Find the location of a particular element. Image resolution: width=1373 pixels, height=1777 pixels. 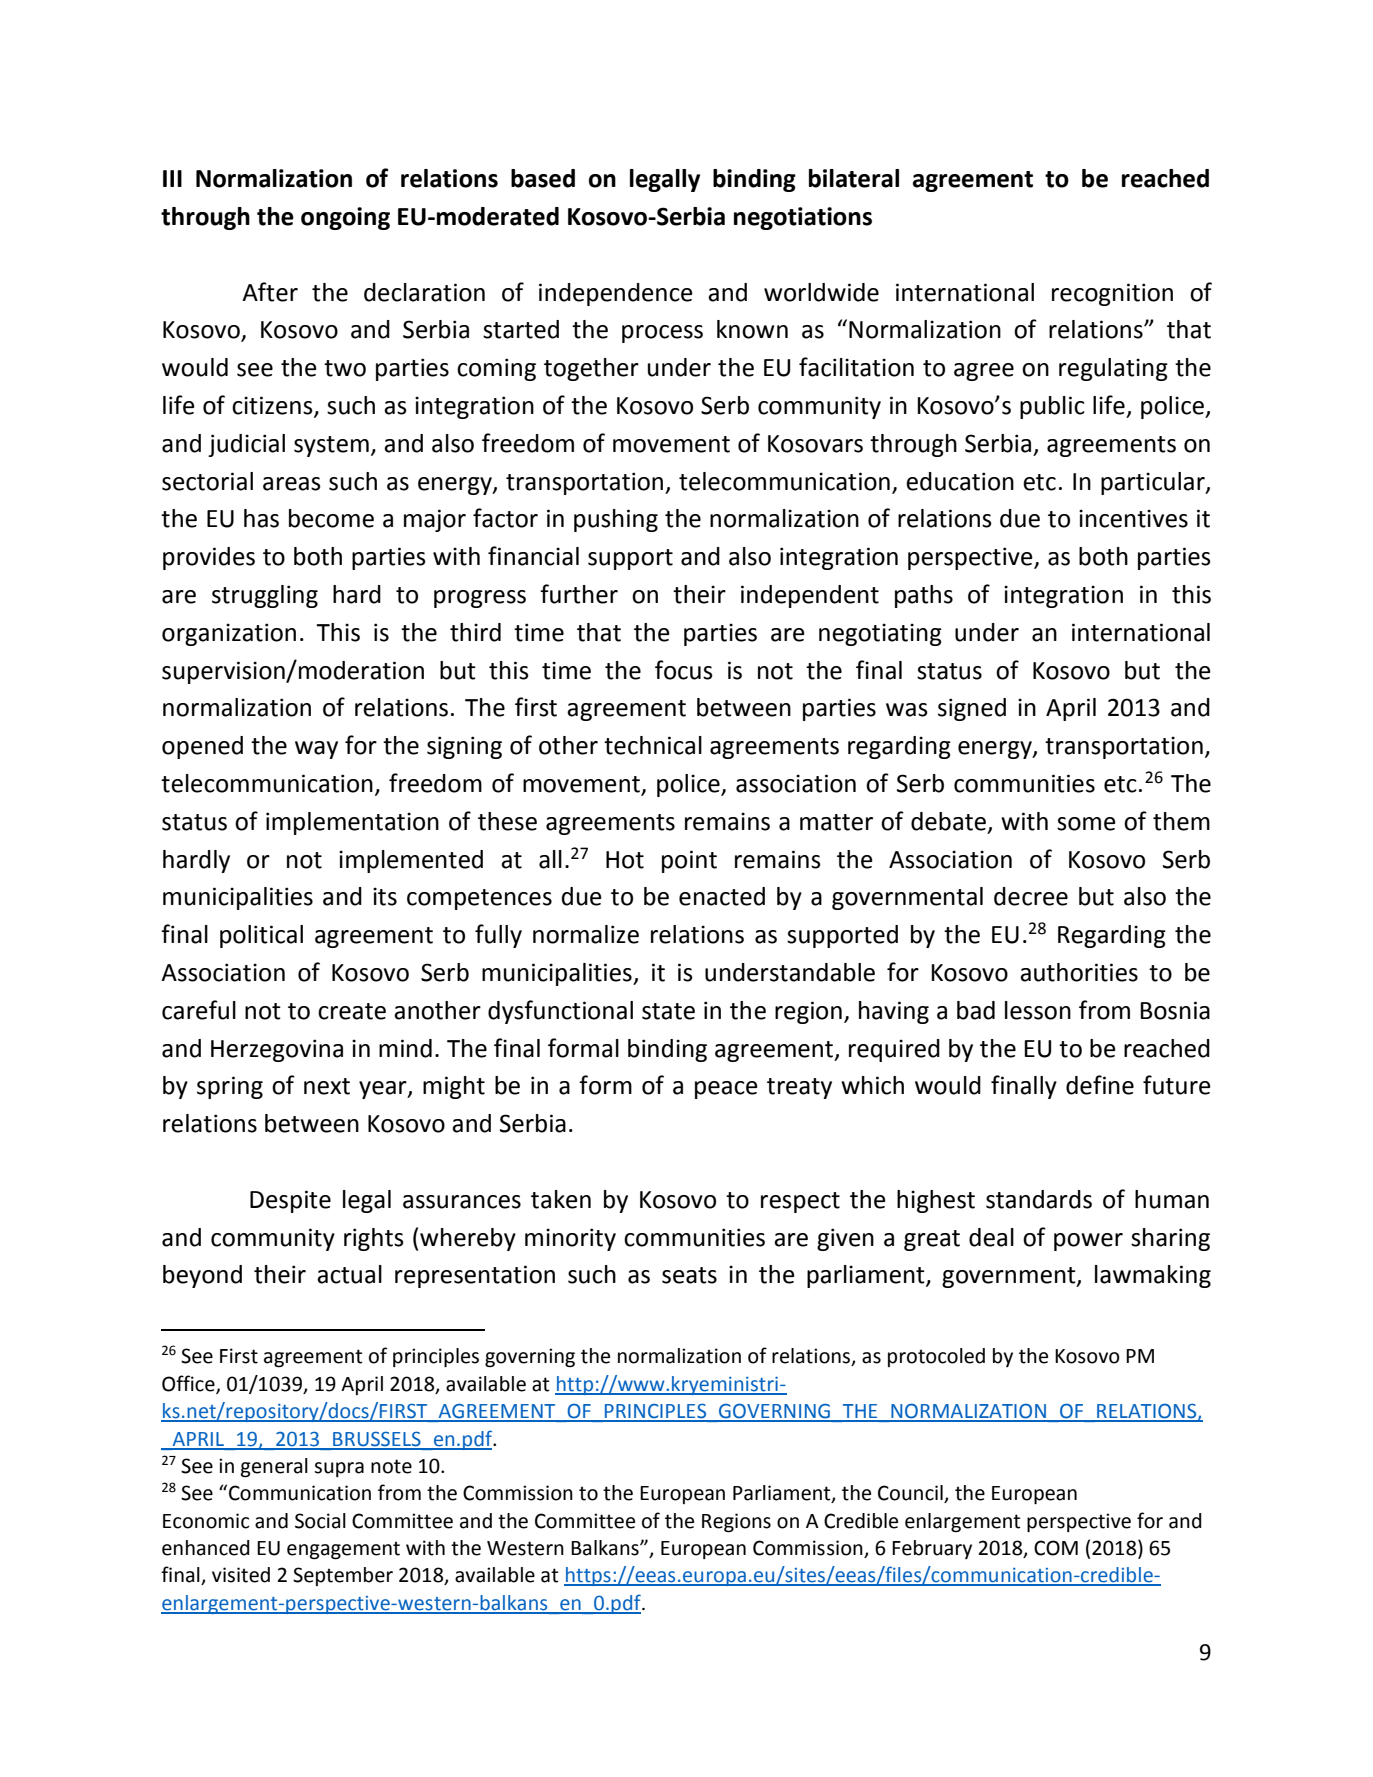

Social is located at coordinates (320, 1521).
